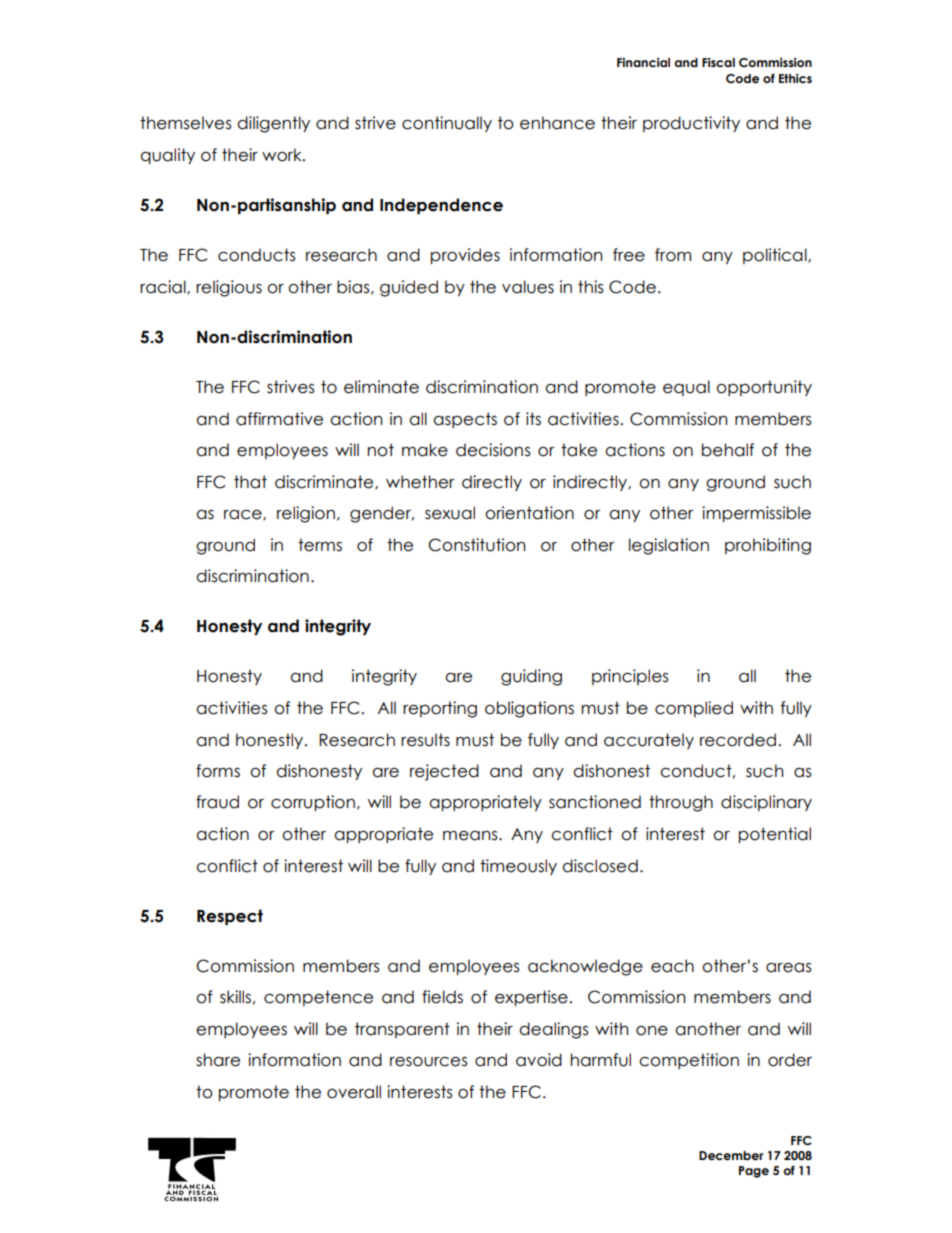 The image size is (952, 1233). I want to click on equal, so click(686, 388).
